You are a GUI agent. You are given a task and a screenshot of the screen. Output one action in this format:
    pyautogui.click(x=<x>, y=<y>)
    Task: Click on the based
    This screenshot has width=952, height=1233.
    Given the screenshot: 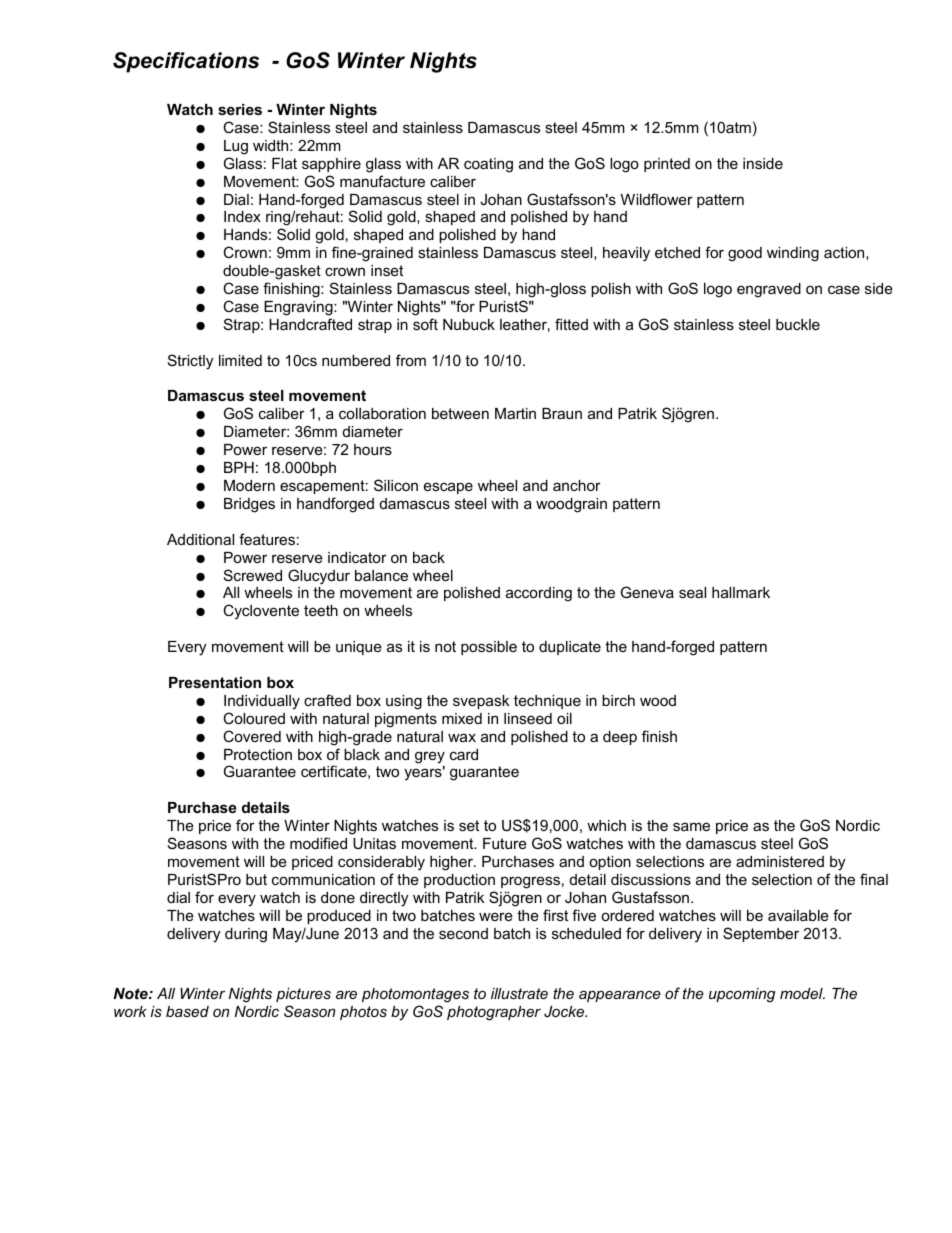 What is the action you would take?
    pyautogui.click(x=187, y=1011)
